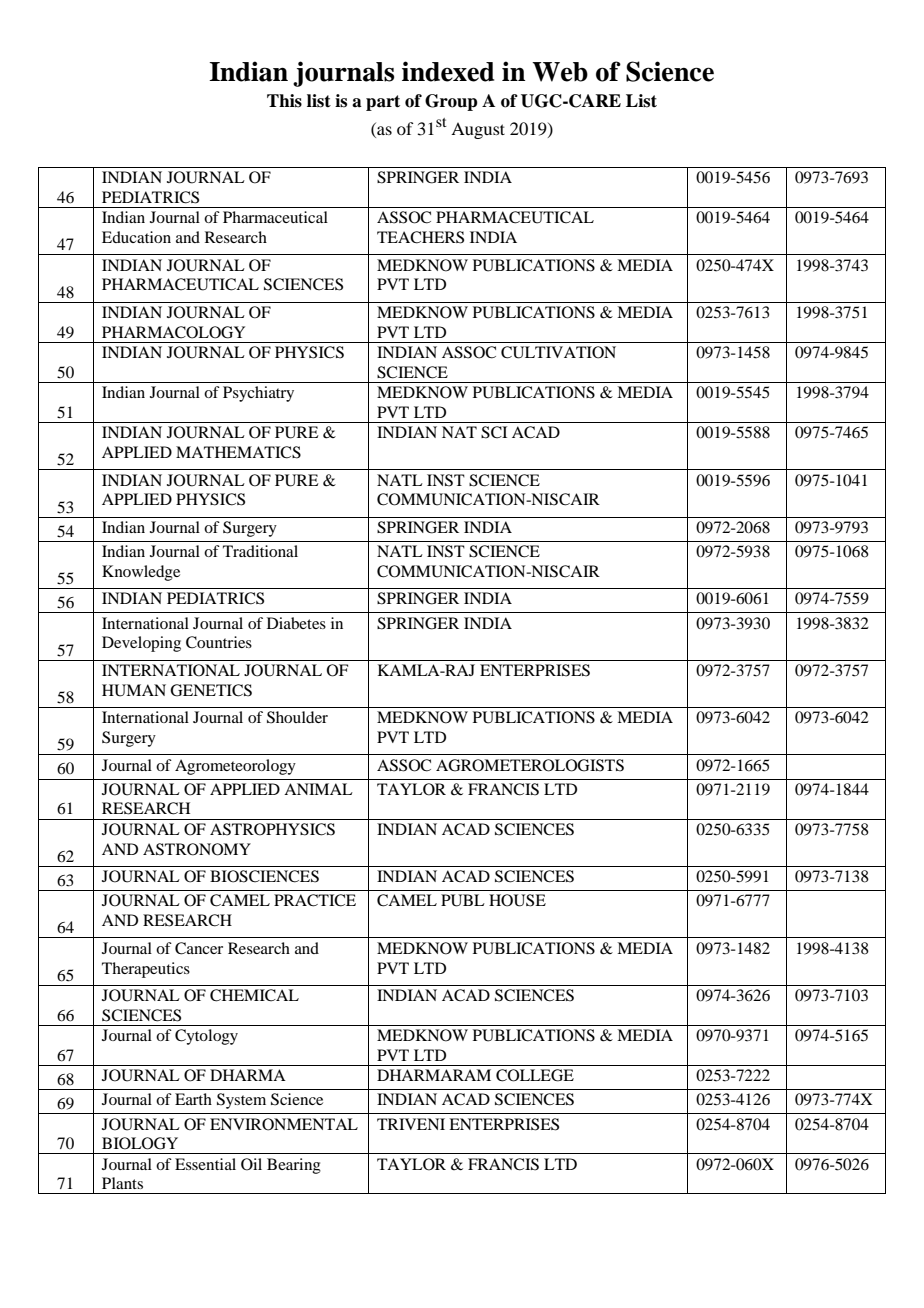 The width and height of the document is (924, 1308). Describe the element at coordinates (258, 394) in the document. I see `Psychiatry` at that location.
